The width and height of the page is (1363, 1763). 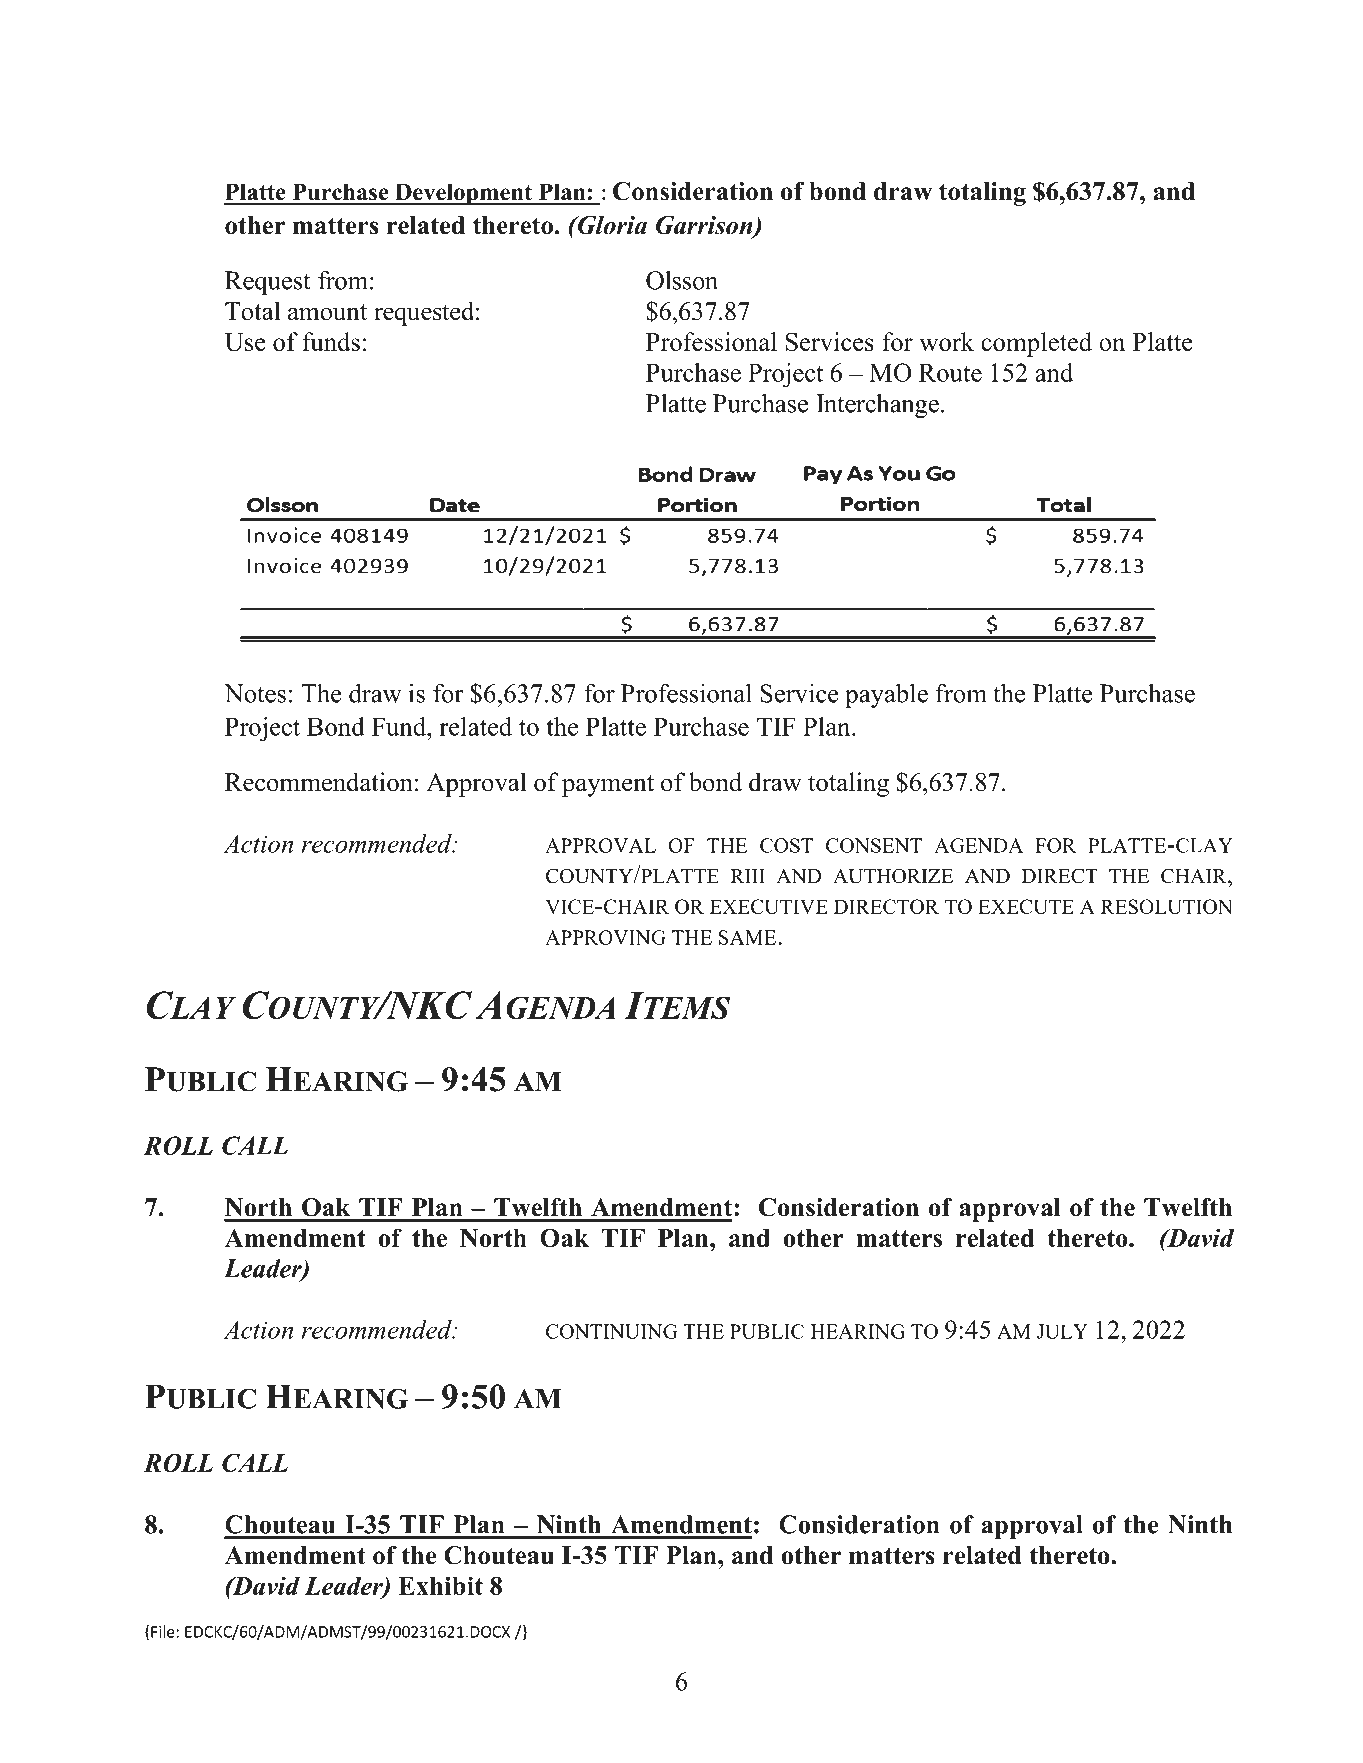 What do you see at coordinates (1026, 906) in the page?
I see `EXECUTE` at bounding box center [1026, 906].
